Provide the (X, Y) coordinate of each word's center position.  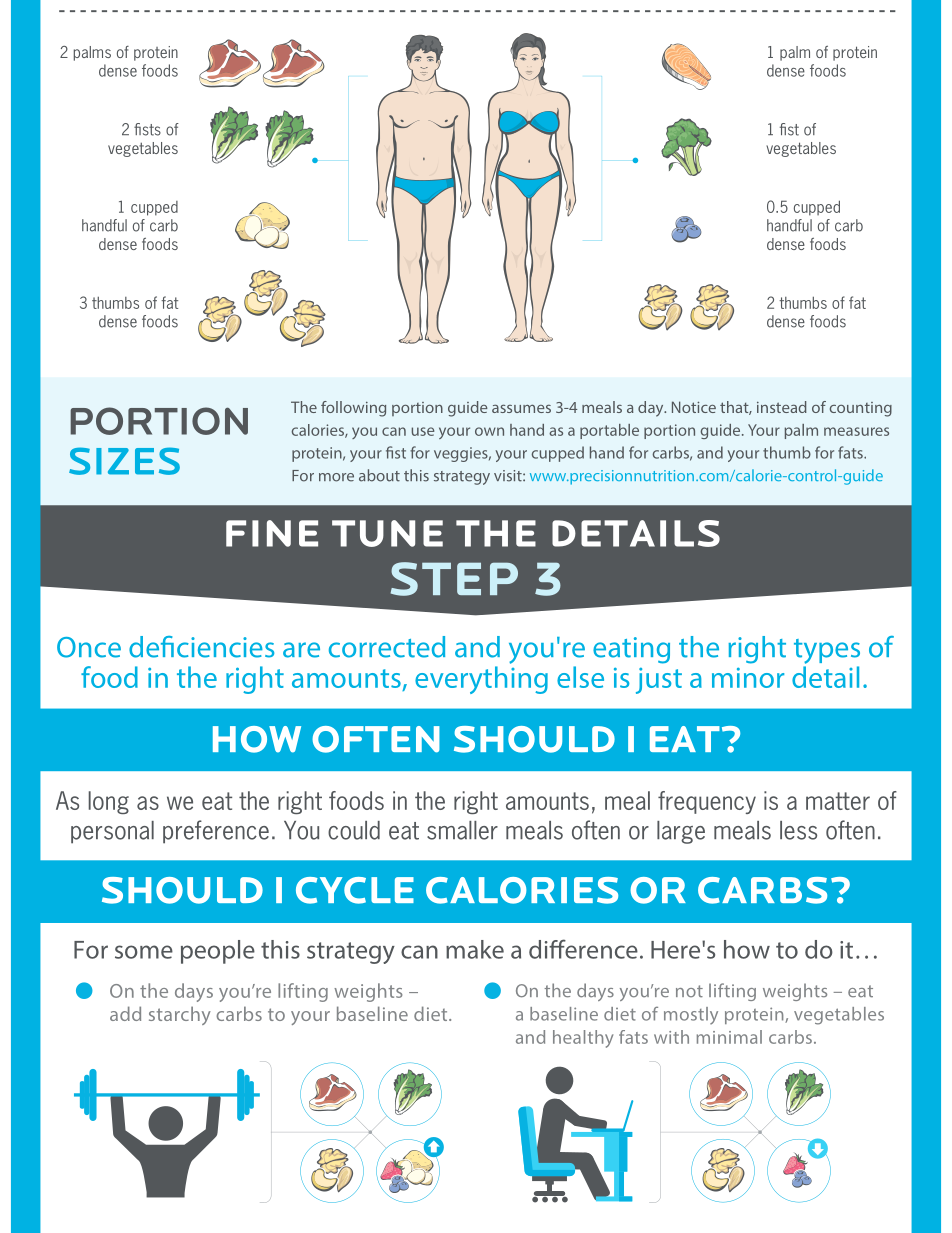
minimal (729, 1037)
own (489, 431)
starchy (180, 1015)
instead (782, 407)
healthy (583, 1039)
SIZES (124, 461)
